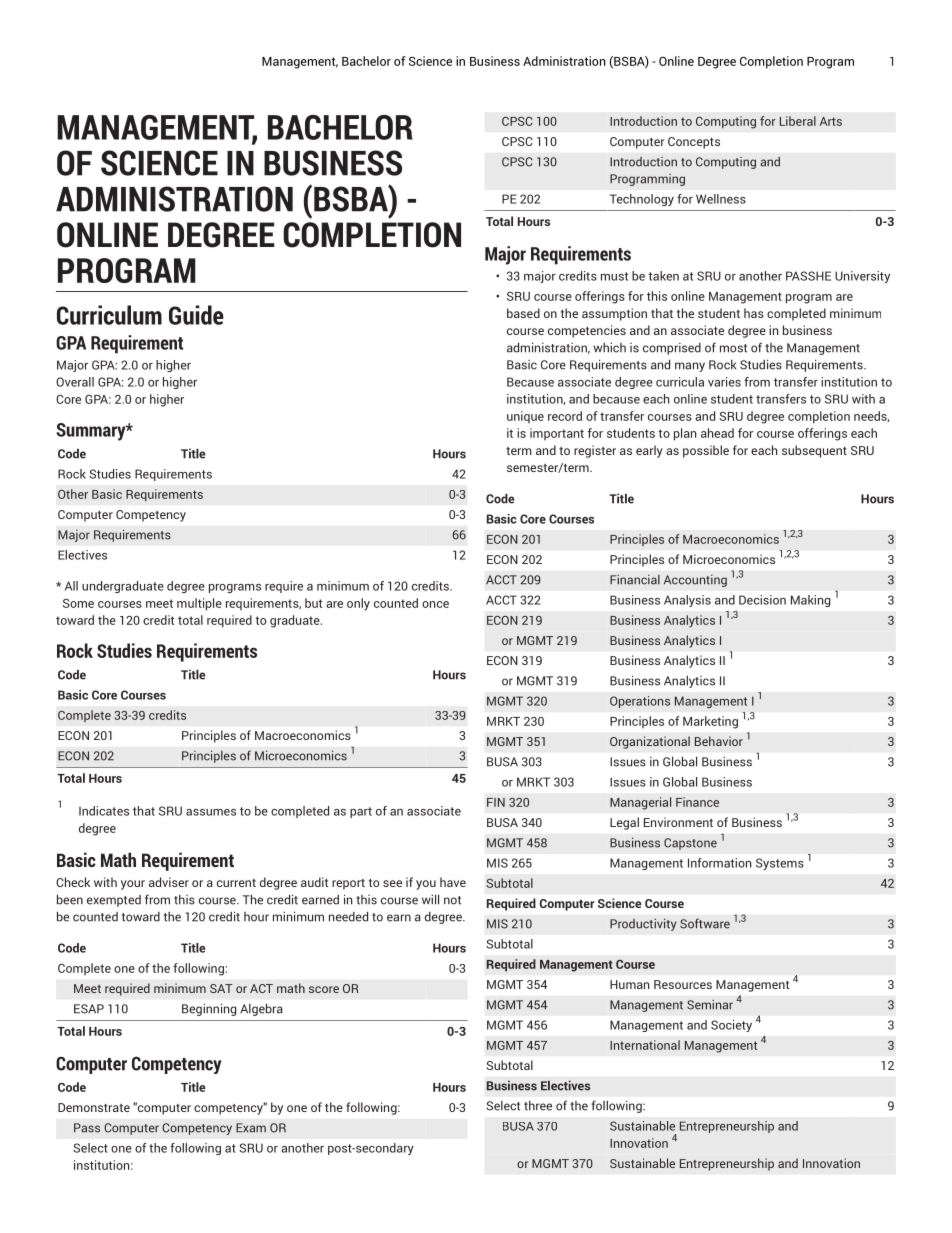  What do you see at coordinates (642, 200) in the page?
I see `Technology` at bounding box center [642, 200].
